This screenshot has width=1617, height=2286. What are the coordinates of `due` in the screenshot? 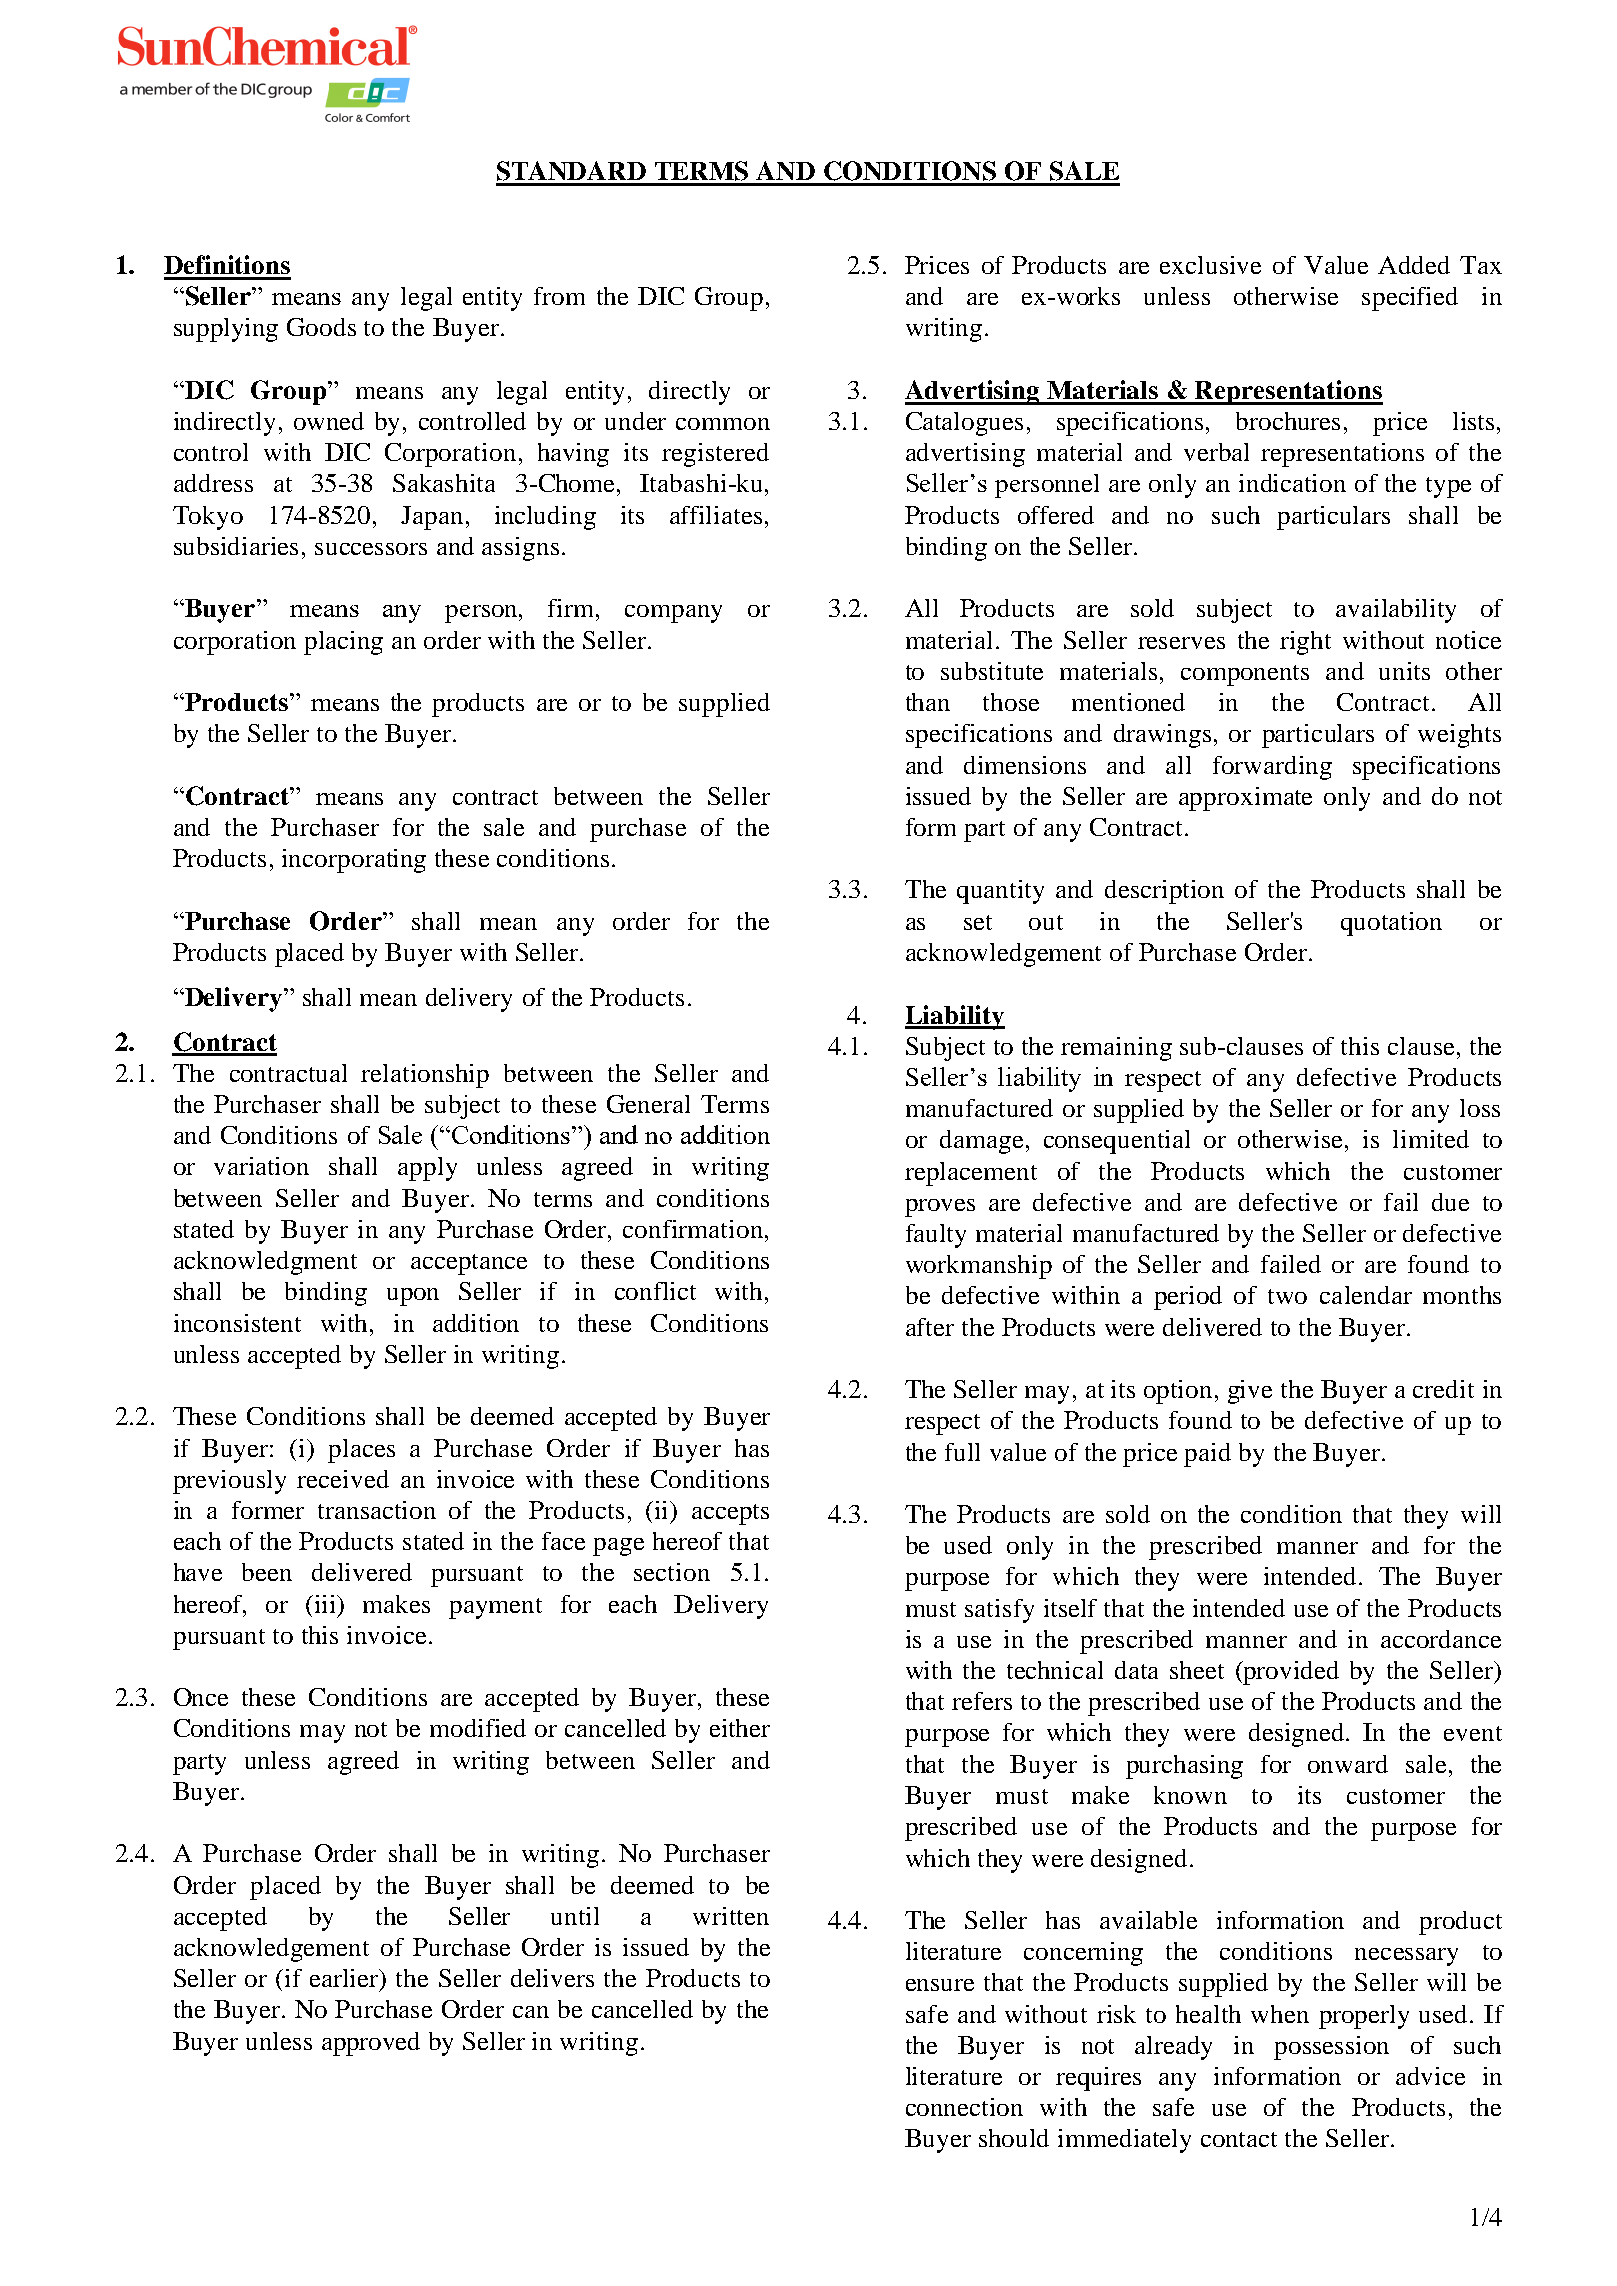 It's located at (1450, 1202).
